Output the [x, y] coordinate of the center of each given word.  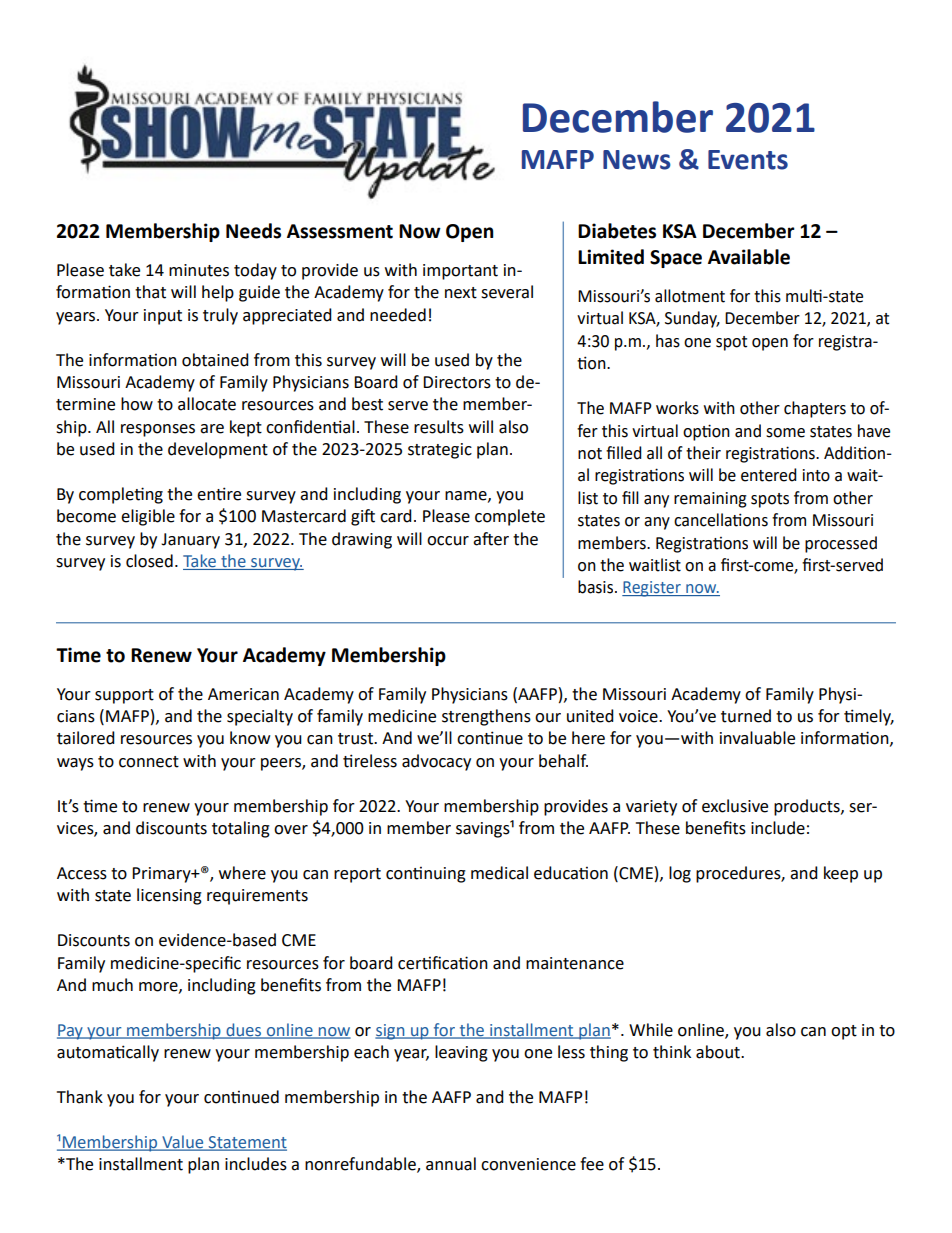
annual [451, 1164]
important [460, 272]
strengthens [486, 717]
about [719, 1052]
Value [183, 1143]
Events [748, 160]
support [124, 696]
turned [746, 716]
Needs [253, 231]
